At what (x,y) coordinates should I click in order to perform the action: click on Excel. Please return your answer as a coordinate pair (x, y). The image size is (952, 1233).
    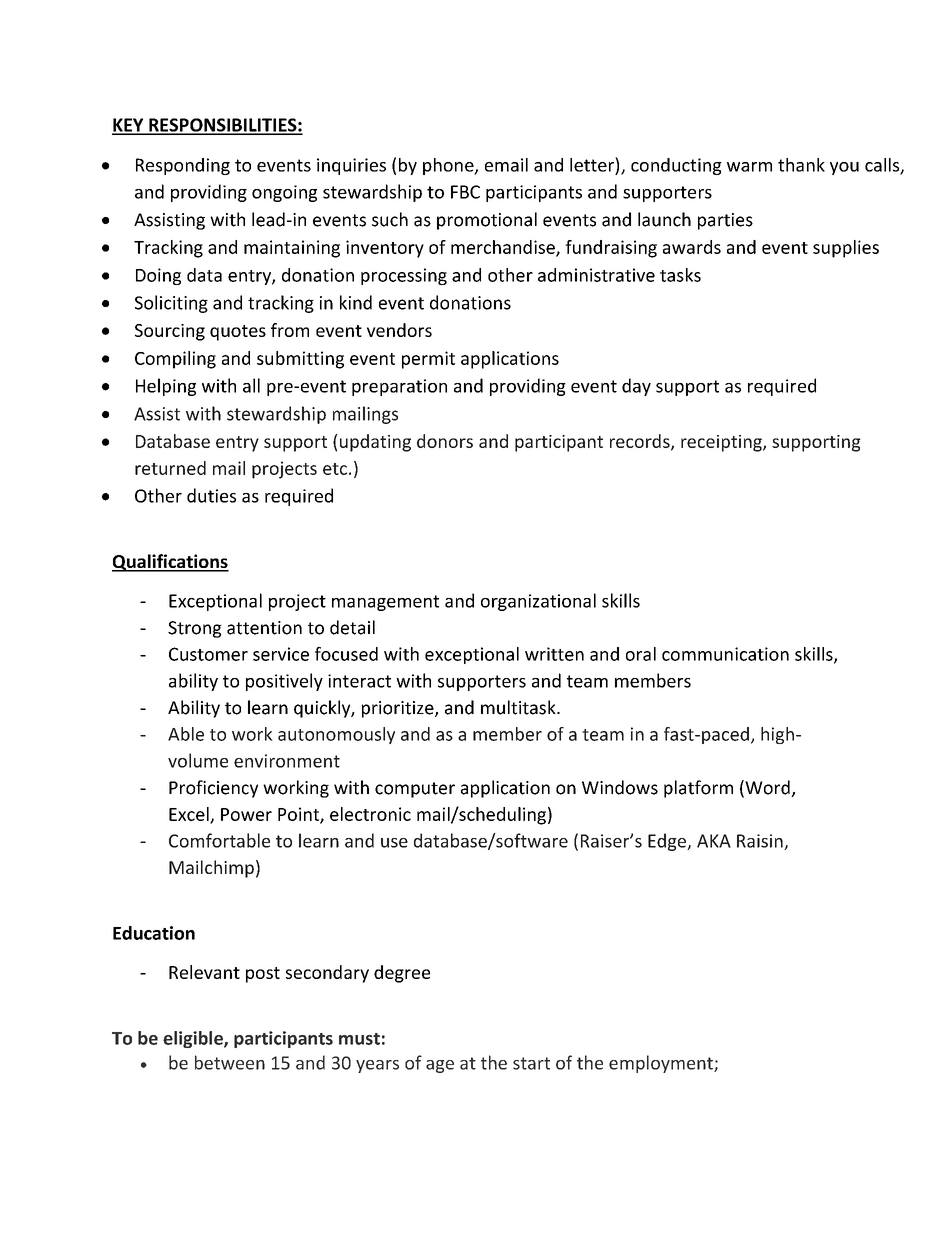
    Looking at the image, I should click on (190, 815).
